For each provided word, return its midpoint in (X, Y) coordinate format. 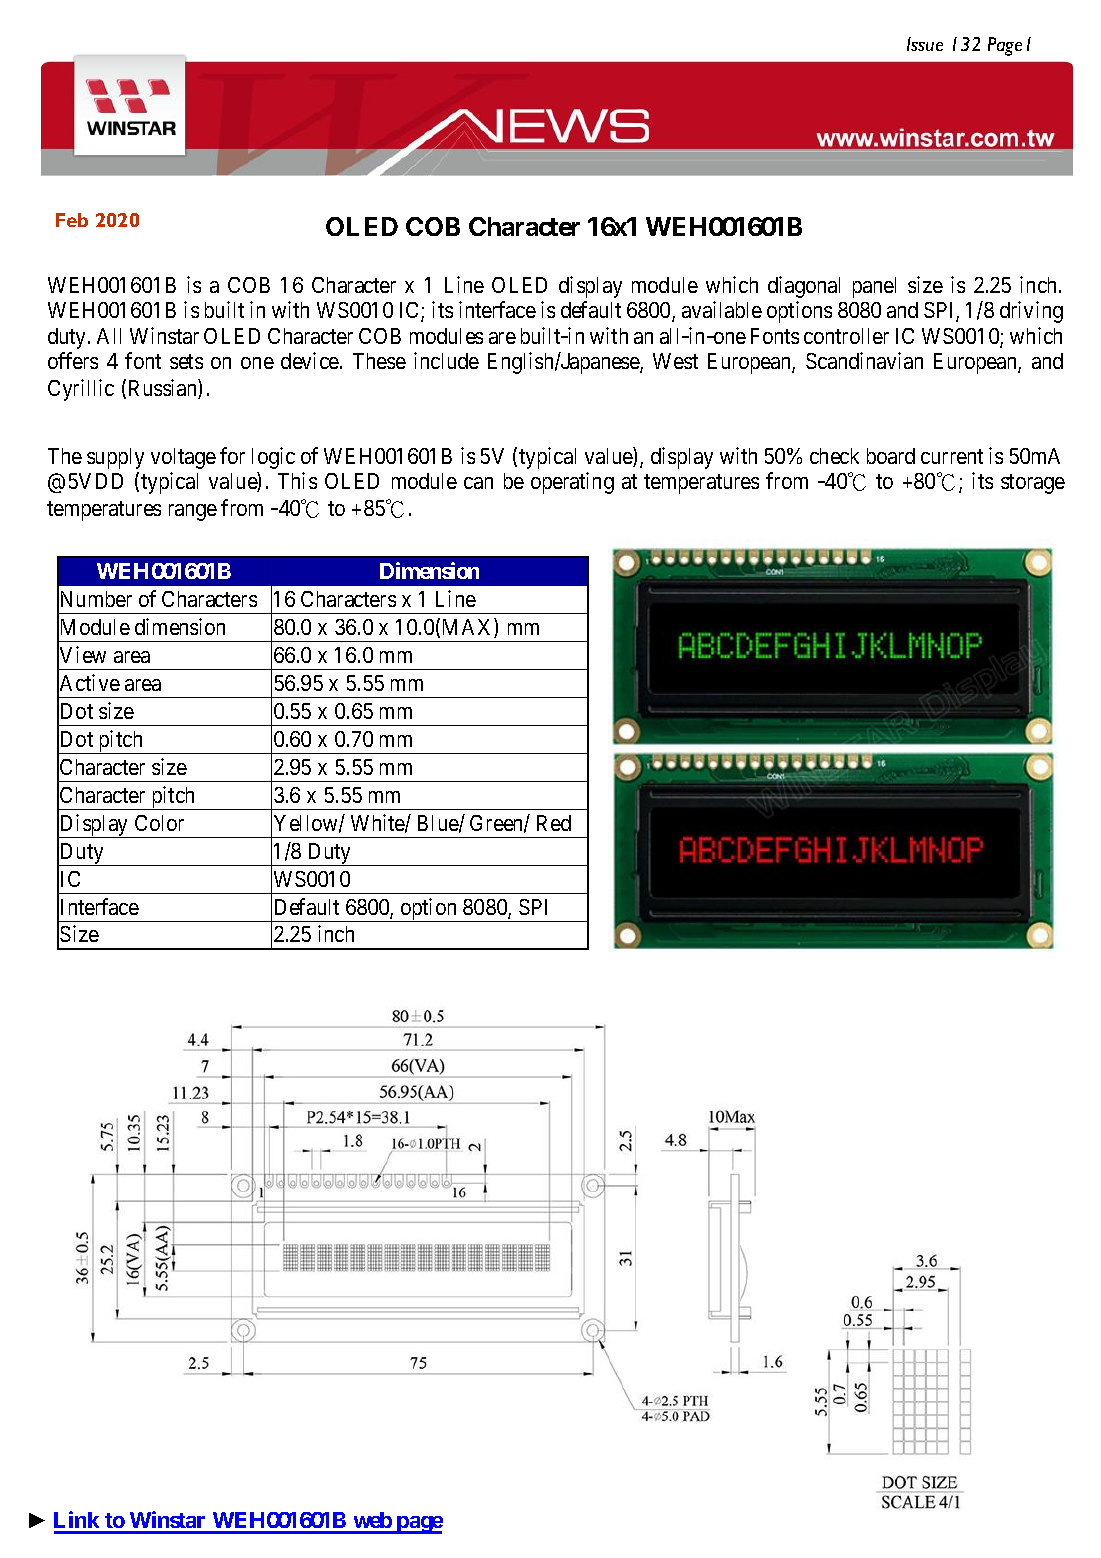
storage (1033, 484)
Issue (925, 44)
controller (846, 336)
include (446, 360)
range (193, 512)
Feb (72, 220)
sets (186, 362)
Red (554, 823)
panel (874, 287)
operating (572, 483)
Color (159, 823)
